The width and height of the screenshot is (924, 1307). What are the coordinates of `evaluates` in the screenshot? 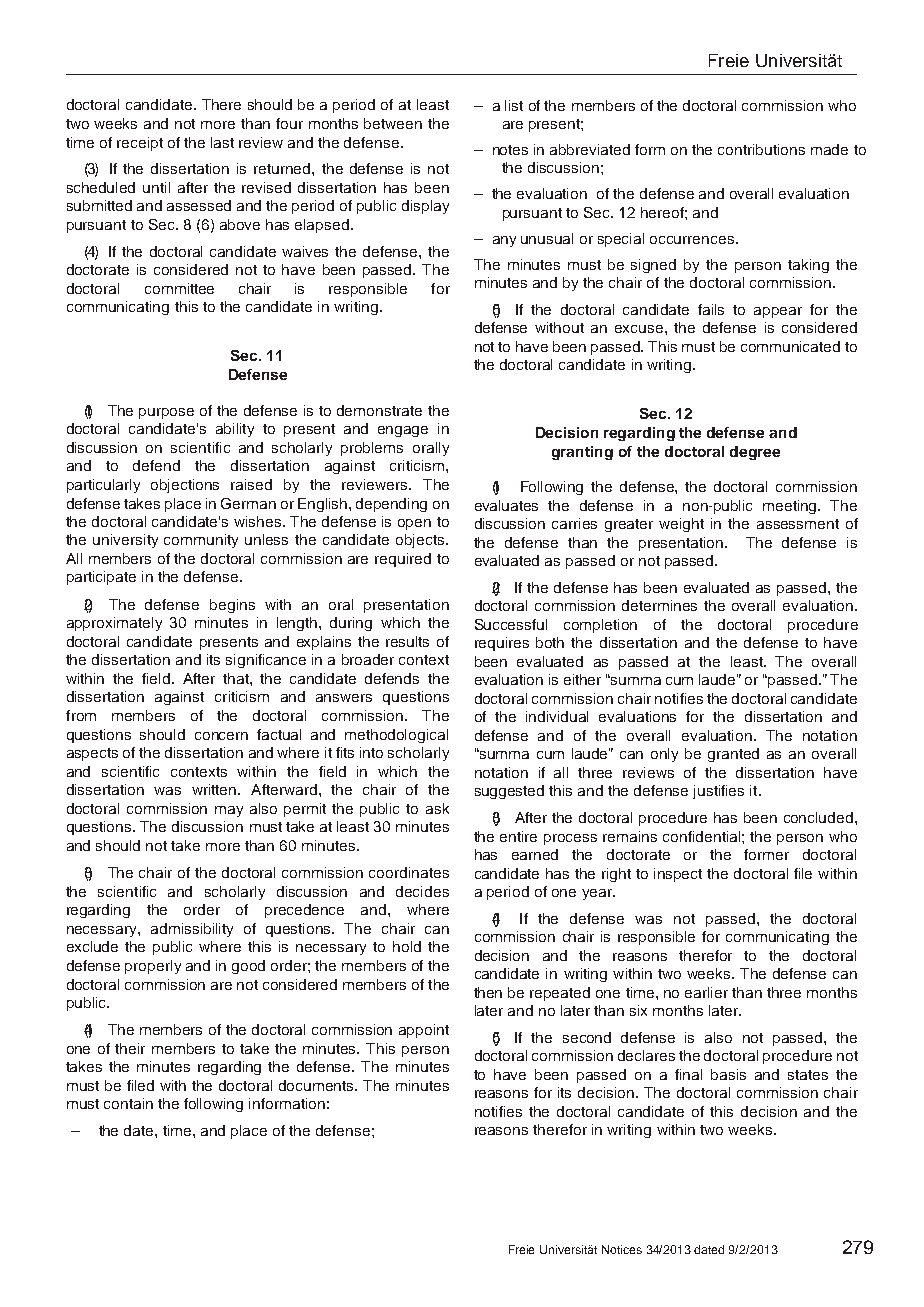 It's located at (506, 505).
